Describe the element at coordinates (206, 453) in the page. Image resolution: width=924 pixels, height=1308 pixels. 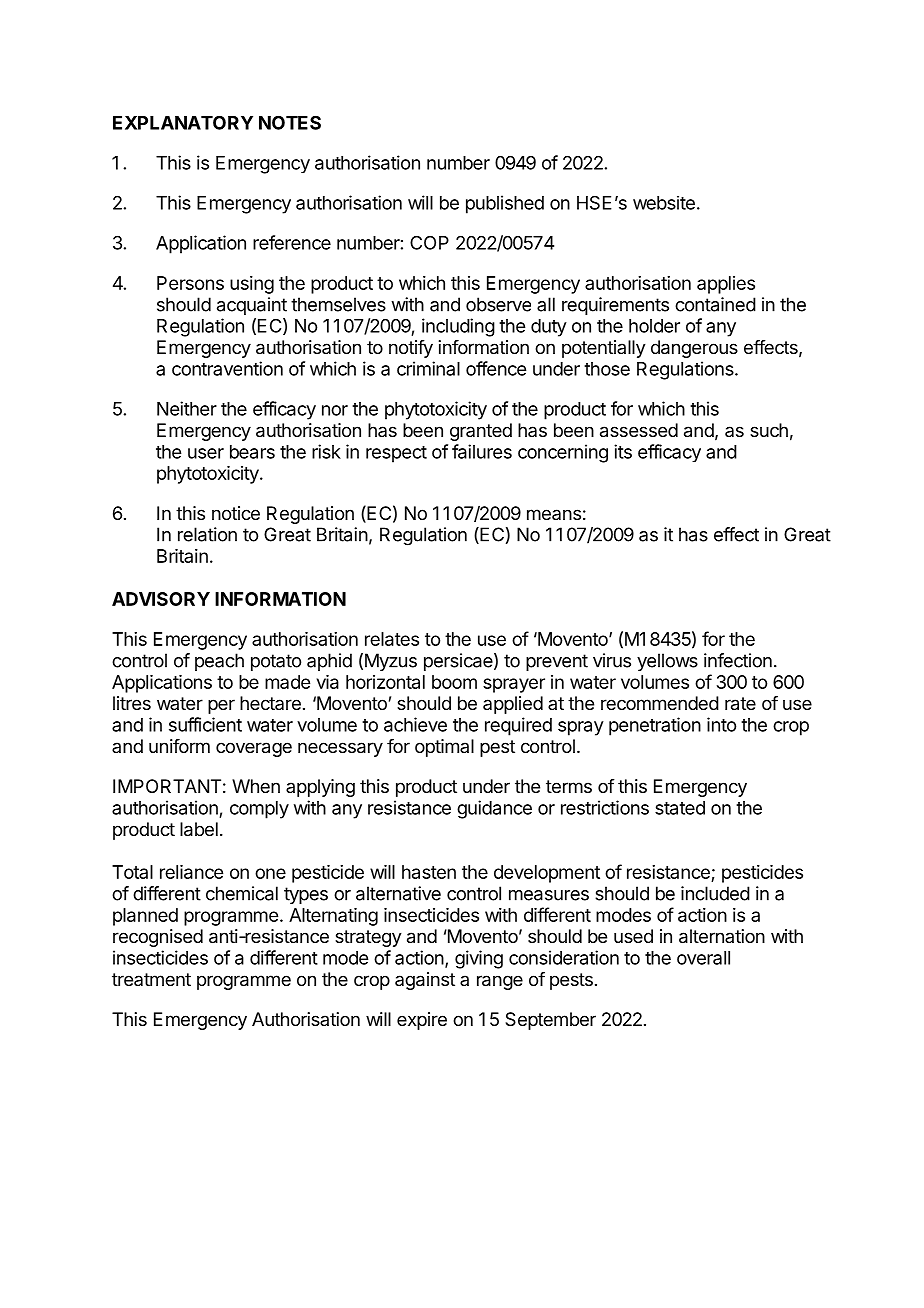
I see `user` at that location.
